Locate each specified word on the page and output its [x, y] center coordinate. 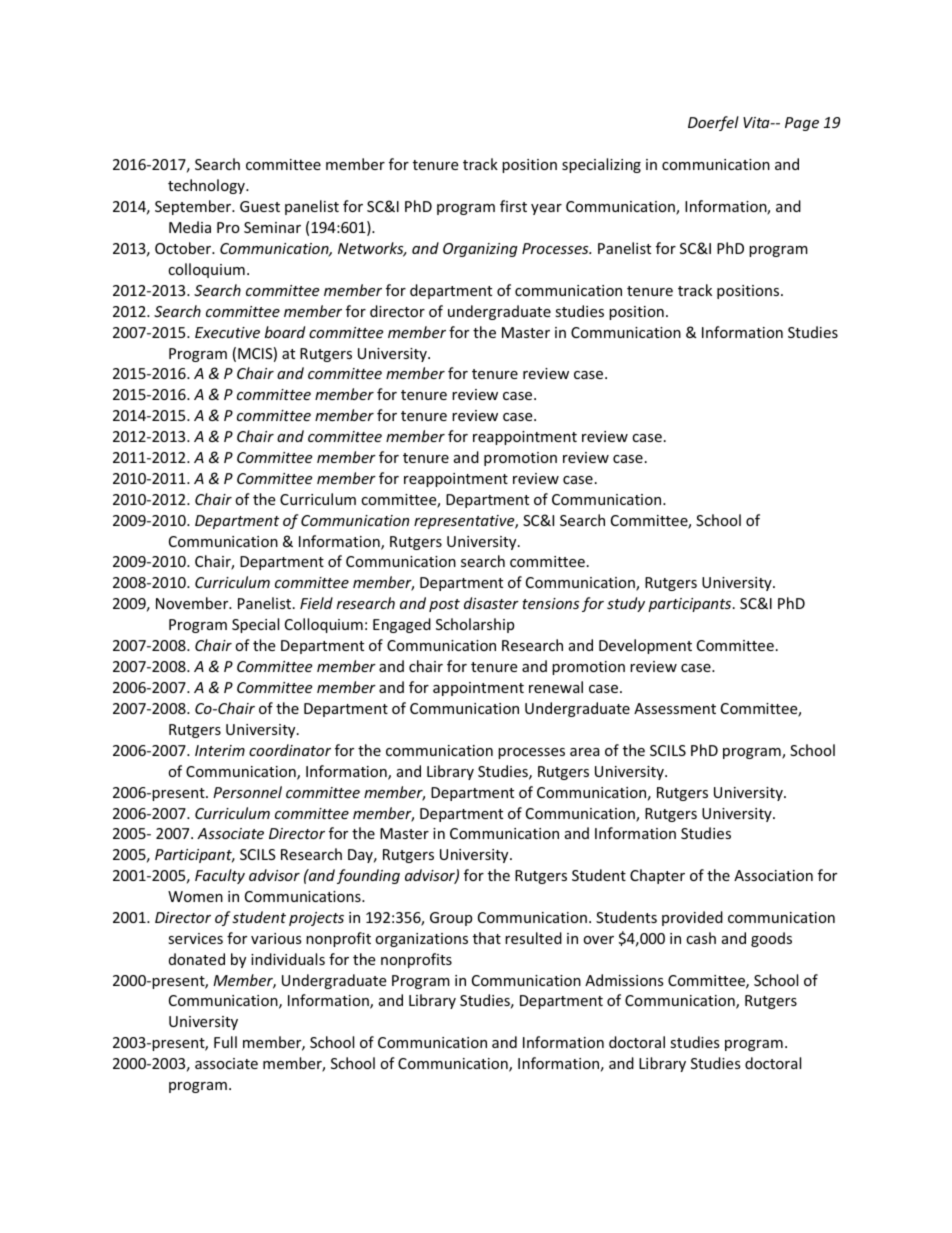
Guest [260, 206]
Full [225, 1042]
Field [316, 603]
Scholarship [475, 625]
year [546, 209]
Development [645, 646]
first [513, 206]
